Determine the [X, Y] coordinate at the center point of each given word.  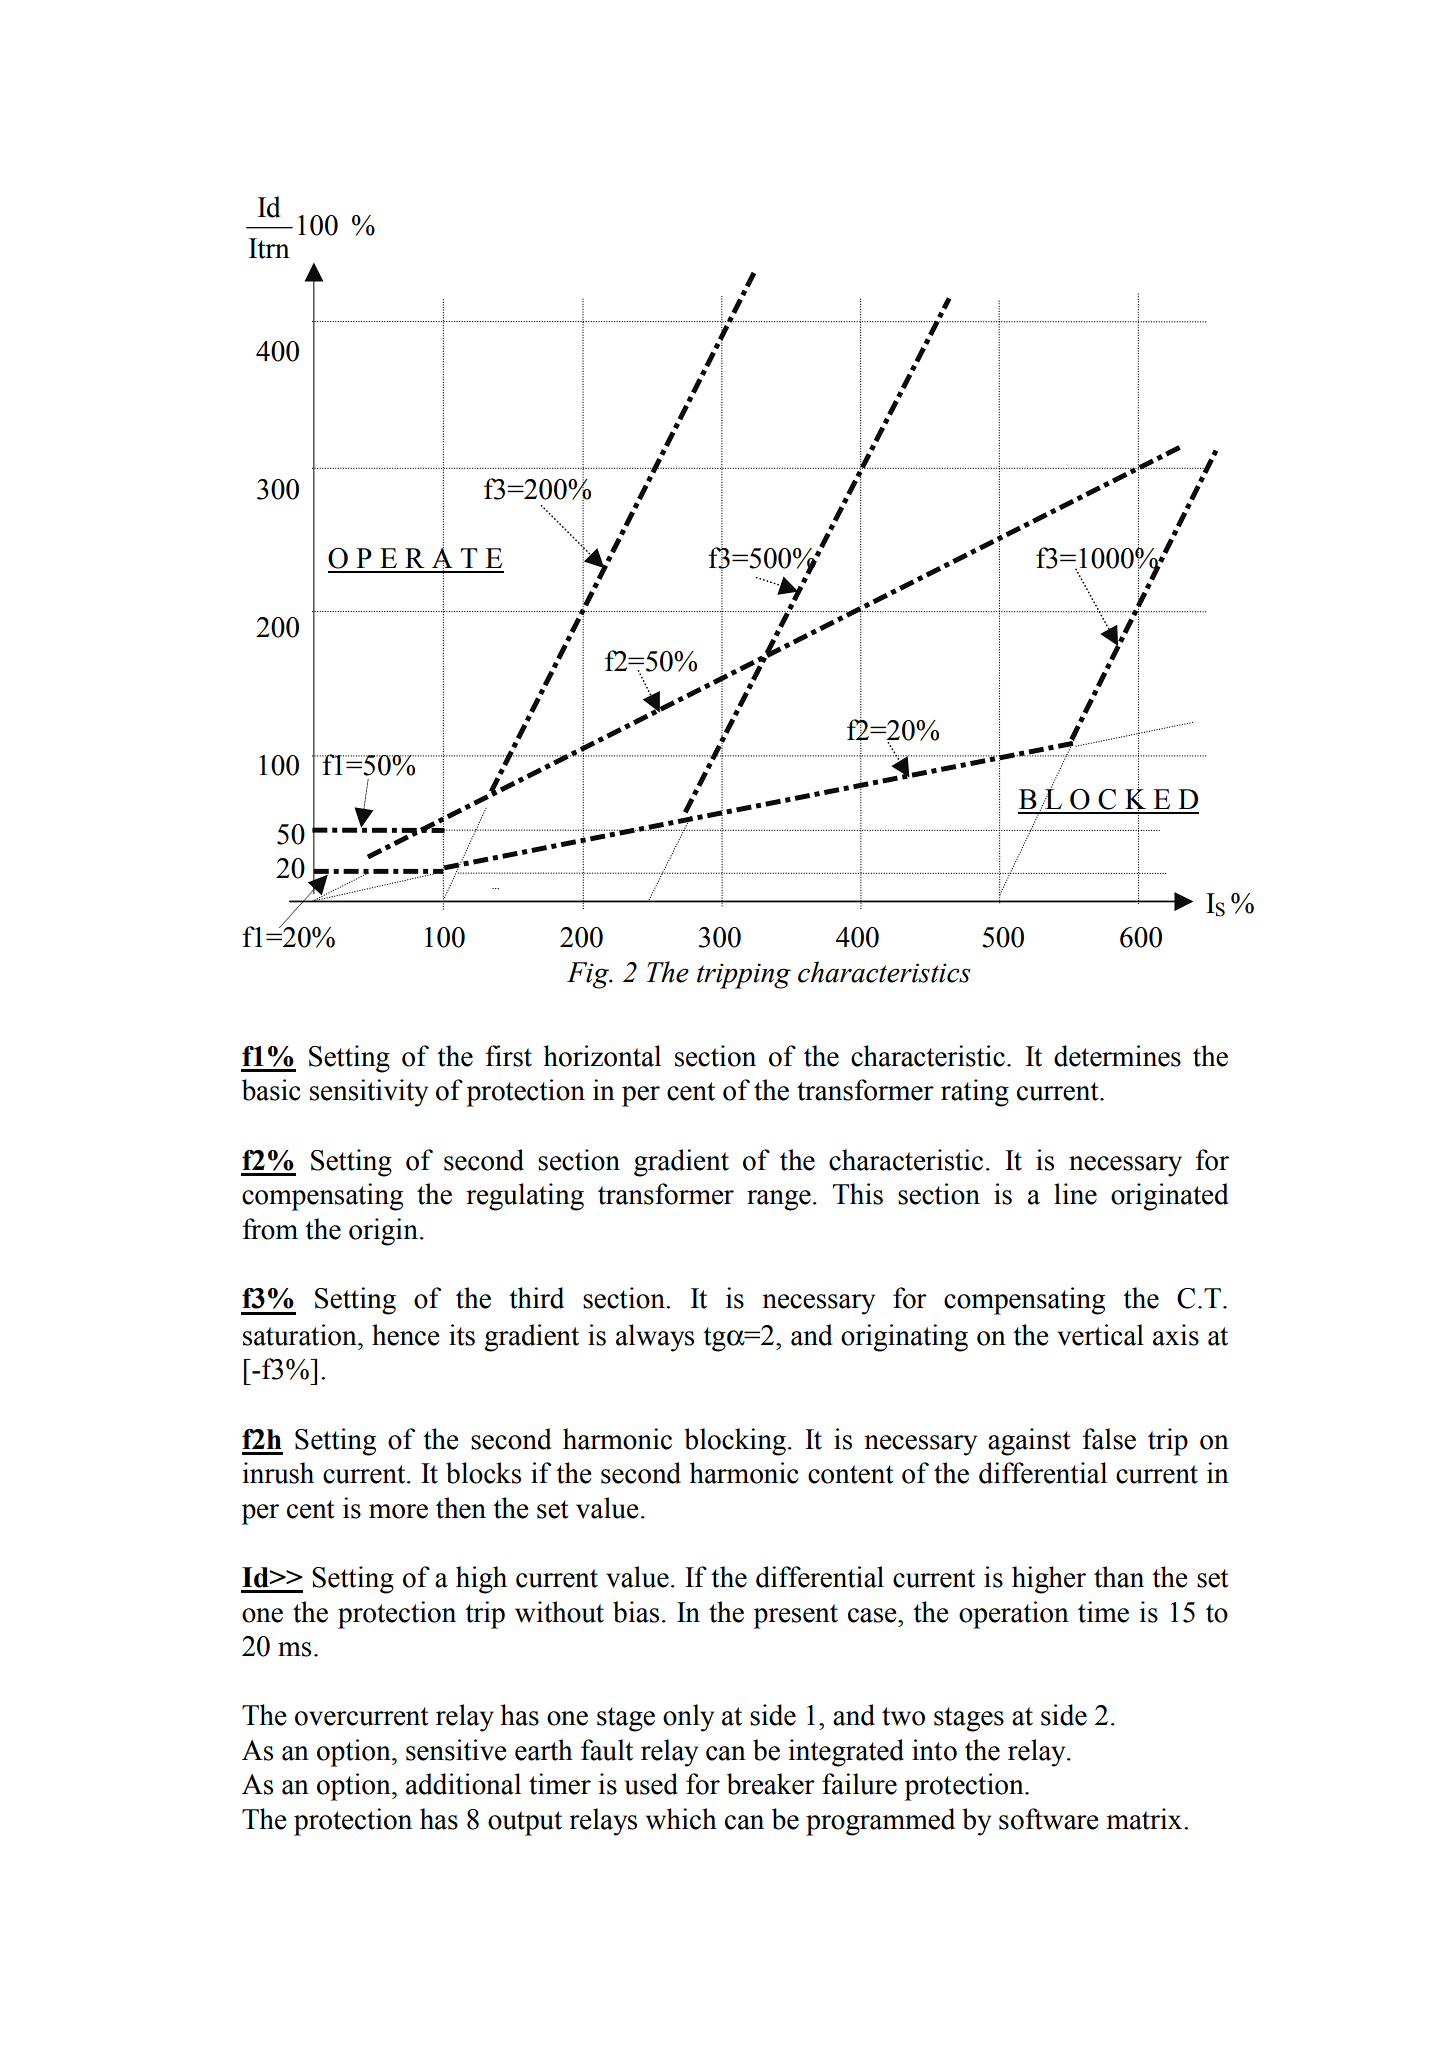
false [1109, 1439]
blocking [735, 1442]
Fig [589, 975]
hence [405, 1335]
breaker [771, 1784]
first [508, 1056]
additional [463, 1784]
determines [1117, 1056]
